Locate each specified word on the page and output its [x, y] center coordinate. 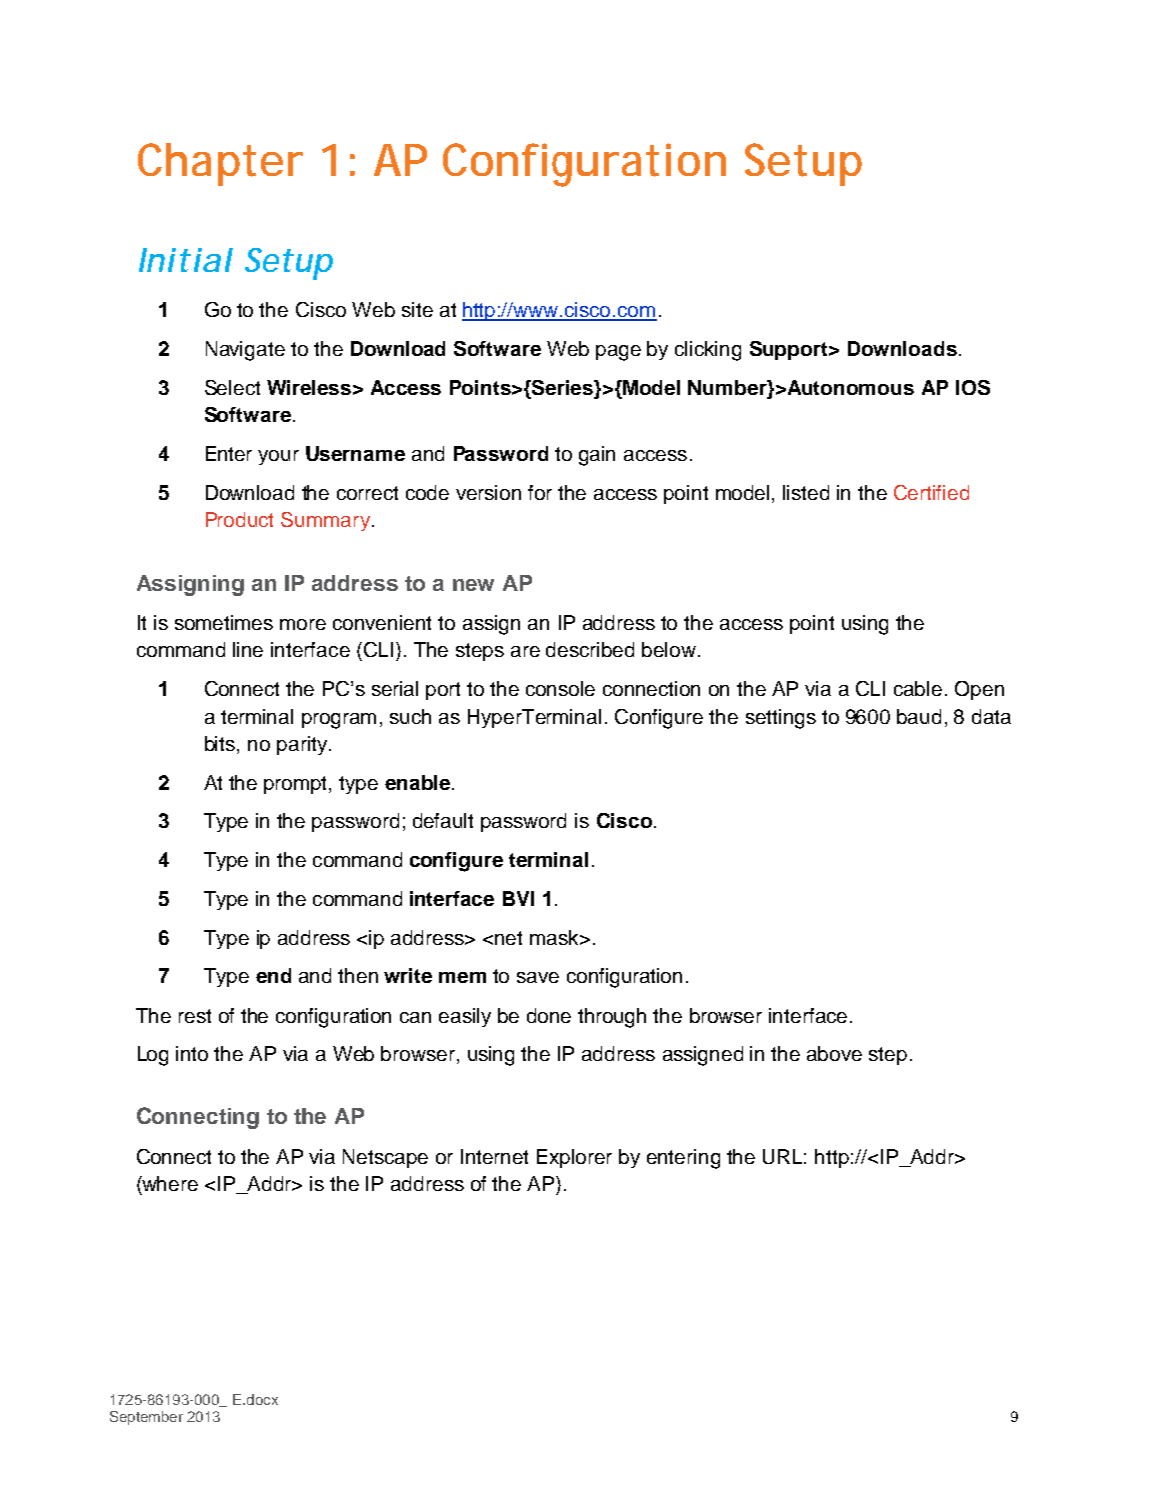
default [443, 820]
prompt [297, 785]
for [540, 492]
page [618, 353]
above [834, 1053]
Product [239, 519]
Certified [931, 492]
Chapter [220, 164]
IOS [973, 387]
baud [919, 716]
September [146, 1418]
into [192, 1053]
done [549, 1015]
